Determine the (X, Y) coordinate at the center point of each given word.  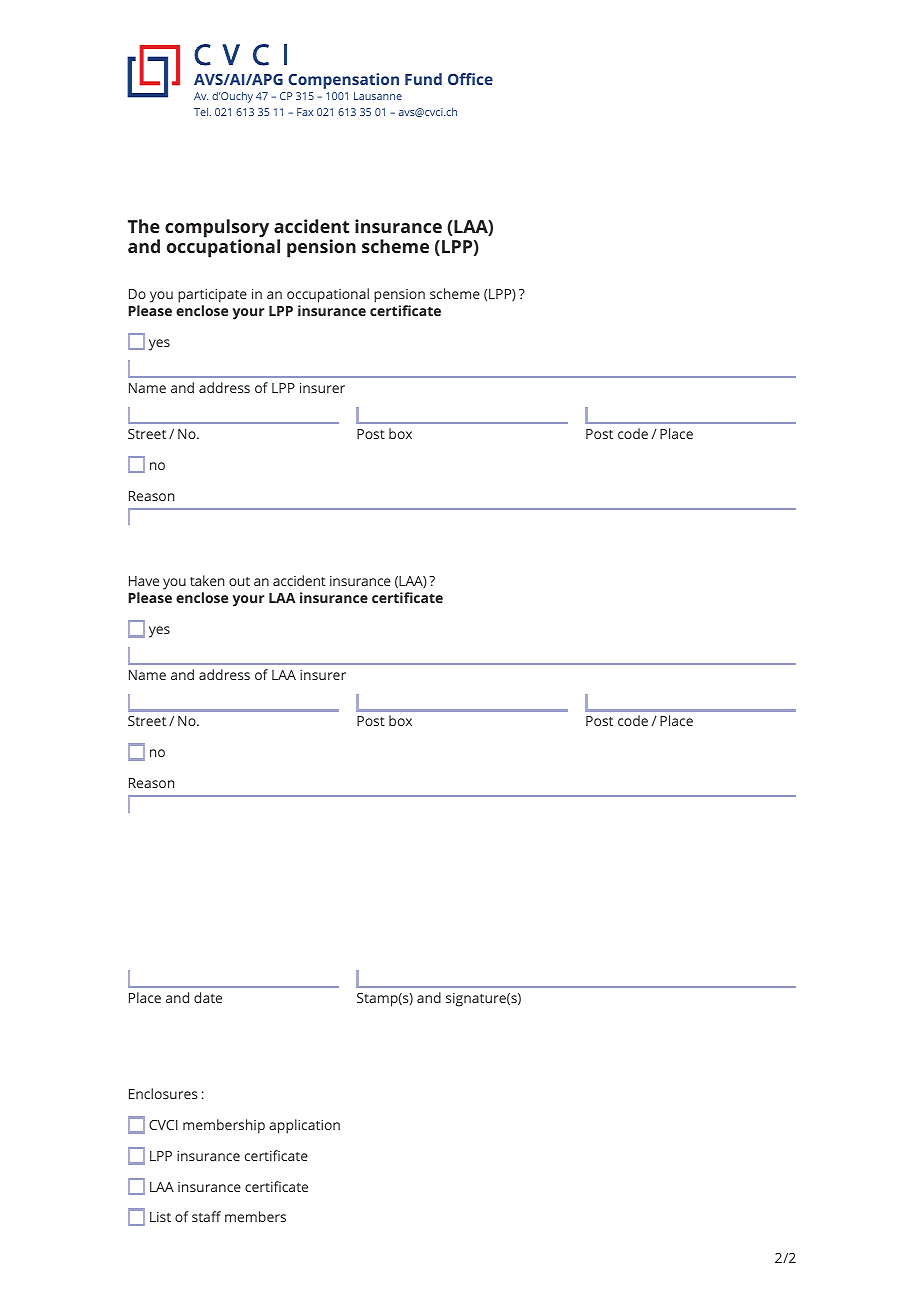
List (160, 1217)
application (304, 1126)
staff (206, 1216)
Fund (423, 79)
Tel (202, 112)
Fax (305, 112)
